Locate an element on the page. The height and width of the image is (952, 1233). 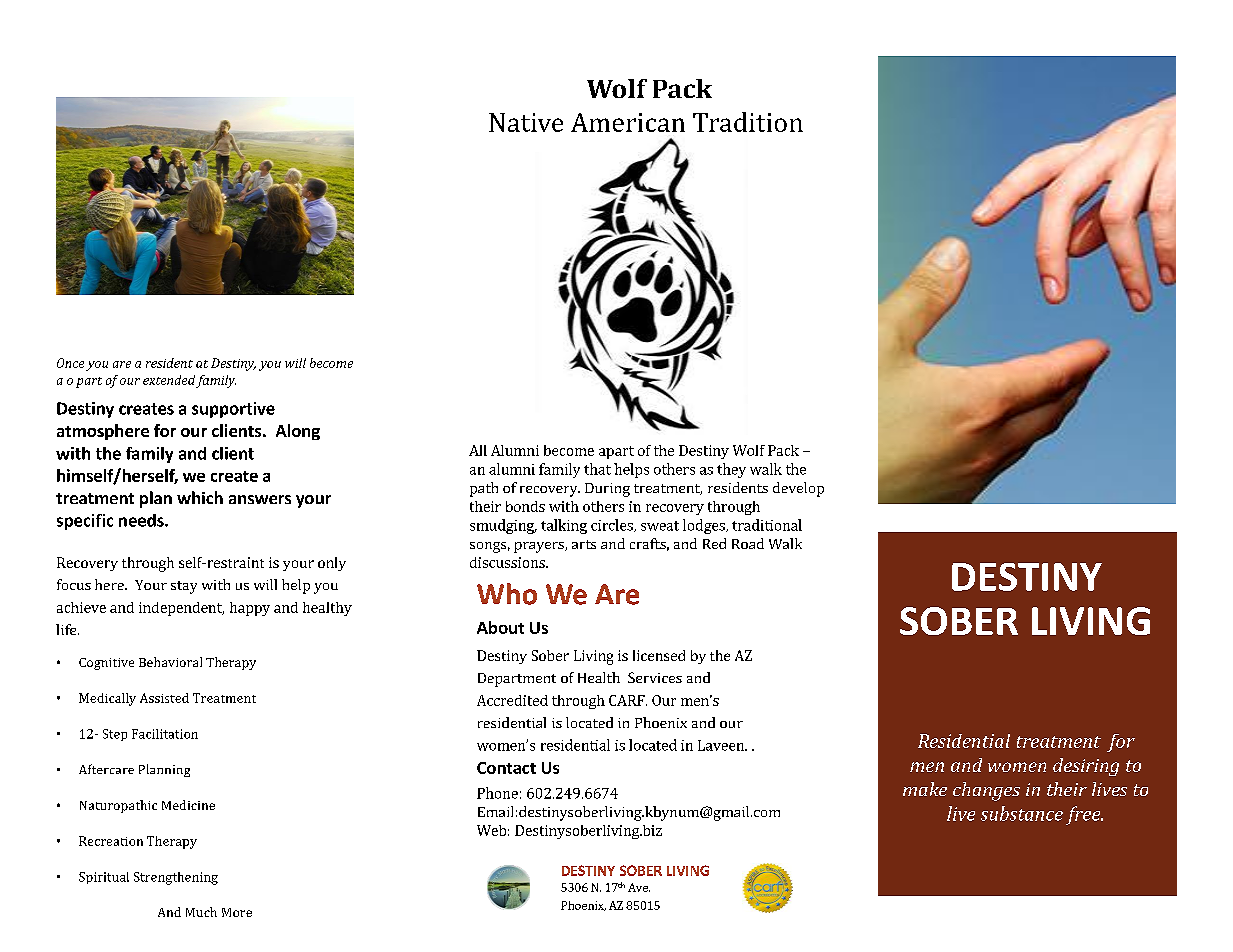
Native is located at coordinates (526, 122).
